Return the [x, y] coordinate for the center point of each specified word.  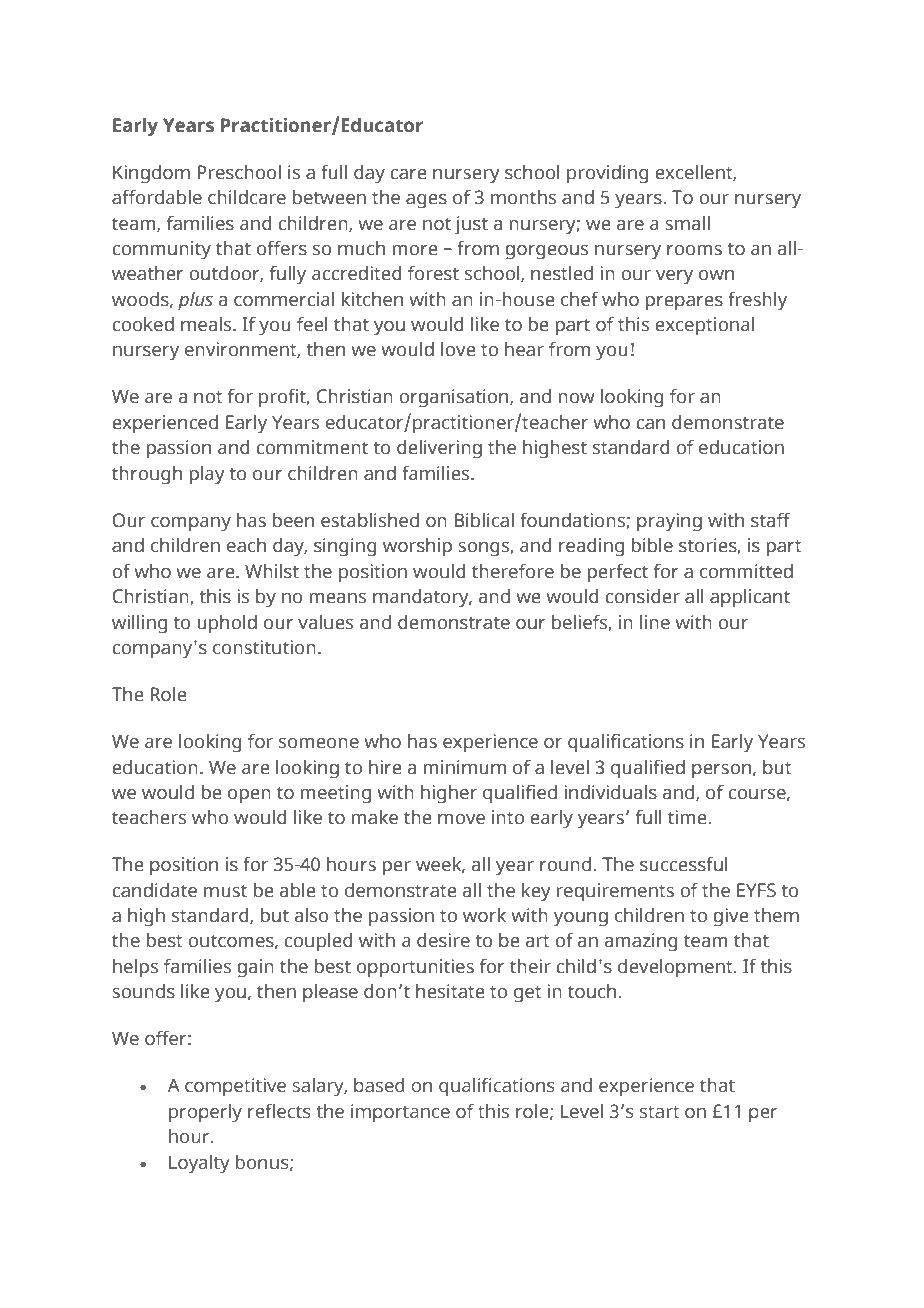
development [676, 968]
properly [205, 1113]
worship [417, 547]
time [688, 817]
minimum [465, 767]
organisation [455, 398]
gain [255, 968]
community [161, 250]
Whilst [272, 571]
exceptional [704, 326]
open [249, 796]
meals [207, 324]
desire [443, 940]
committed [746, 571]
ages [426, 201]
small [687, 223]
